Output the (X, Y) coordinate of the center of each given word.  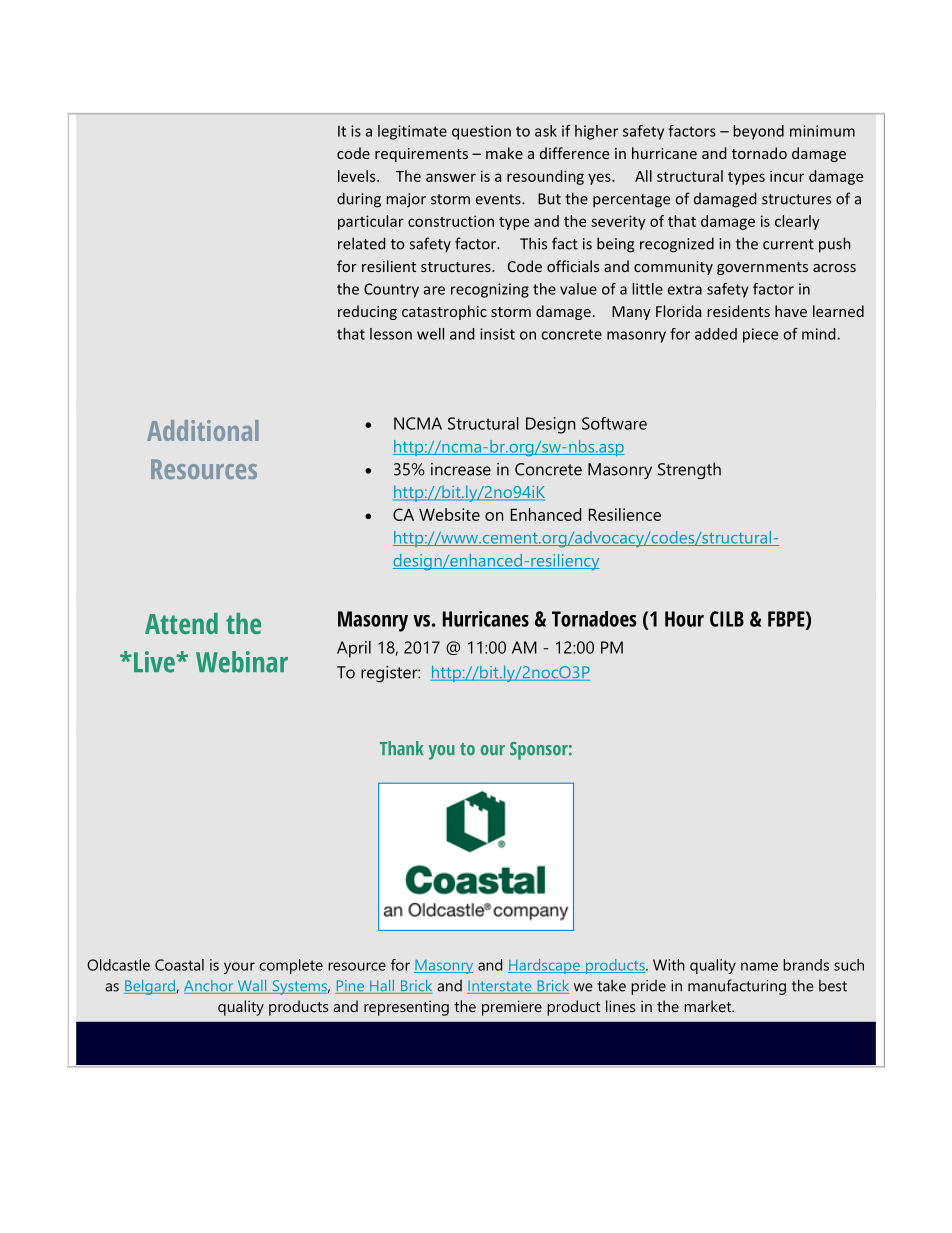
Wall (252, 987)
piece (760, 335)
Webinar (242, 662)
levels (358, 176)
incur (787, 176)
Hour (684, 619)
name (759, 966)
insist (497, 334)
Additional (203, 430)
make (504, 153)
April (354, 649)
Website (449, 514)
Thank (402, 748)
